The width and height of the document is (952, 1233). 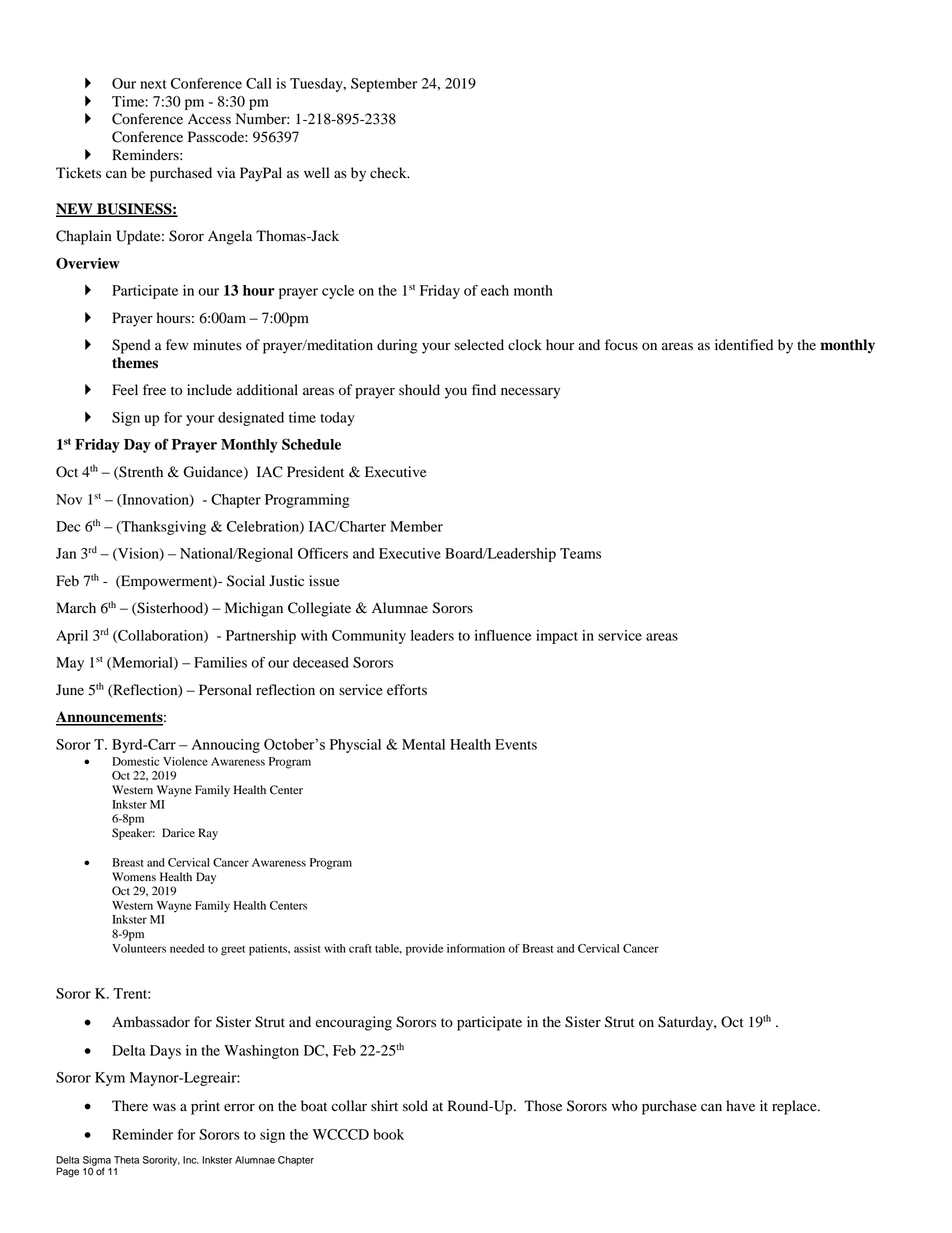 I want to click on book, so click(x=388, y=1134).
